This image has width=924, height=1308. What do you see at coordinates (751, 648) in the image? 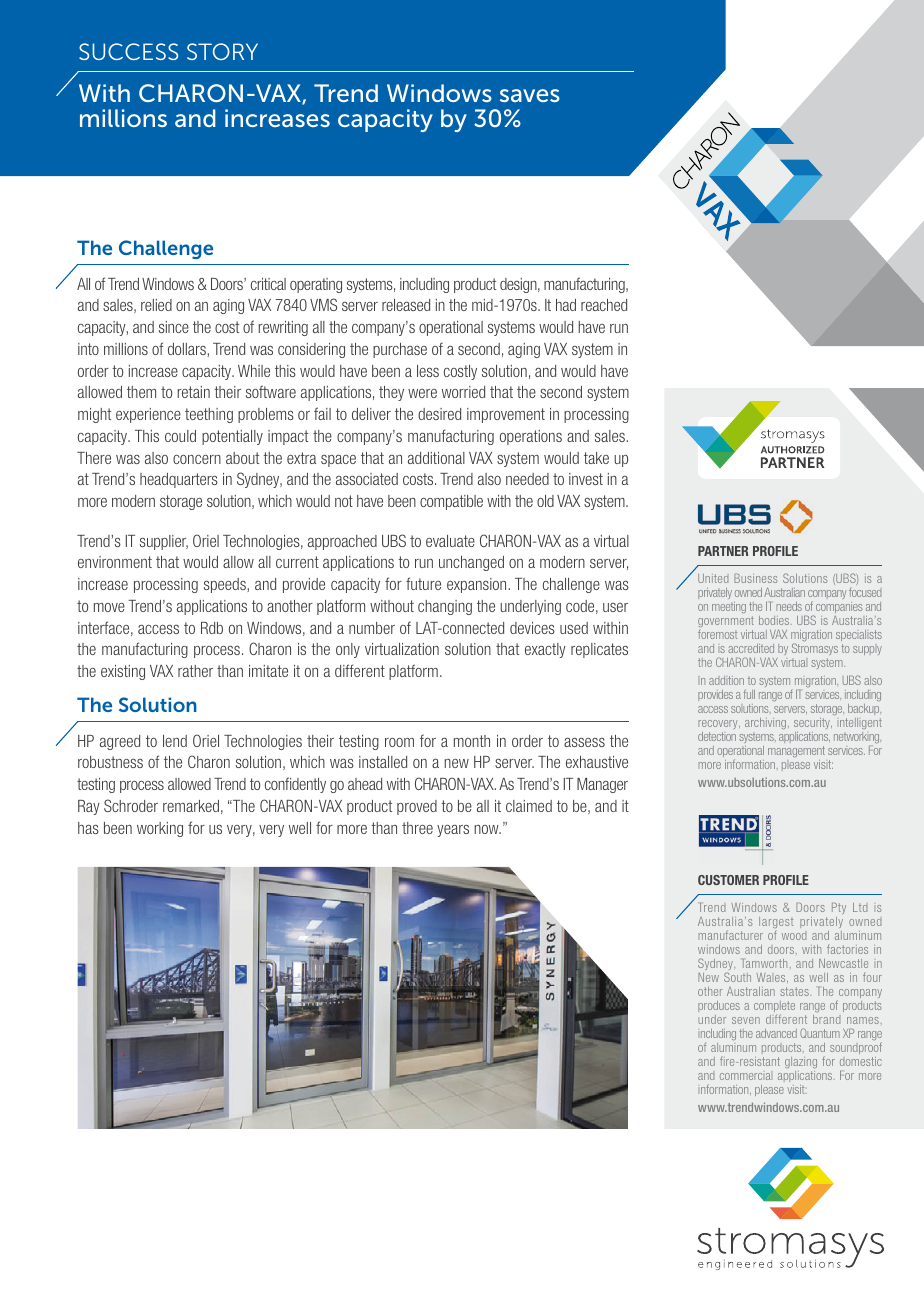
I see `accredited` at bounding box center [751, 648].
